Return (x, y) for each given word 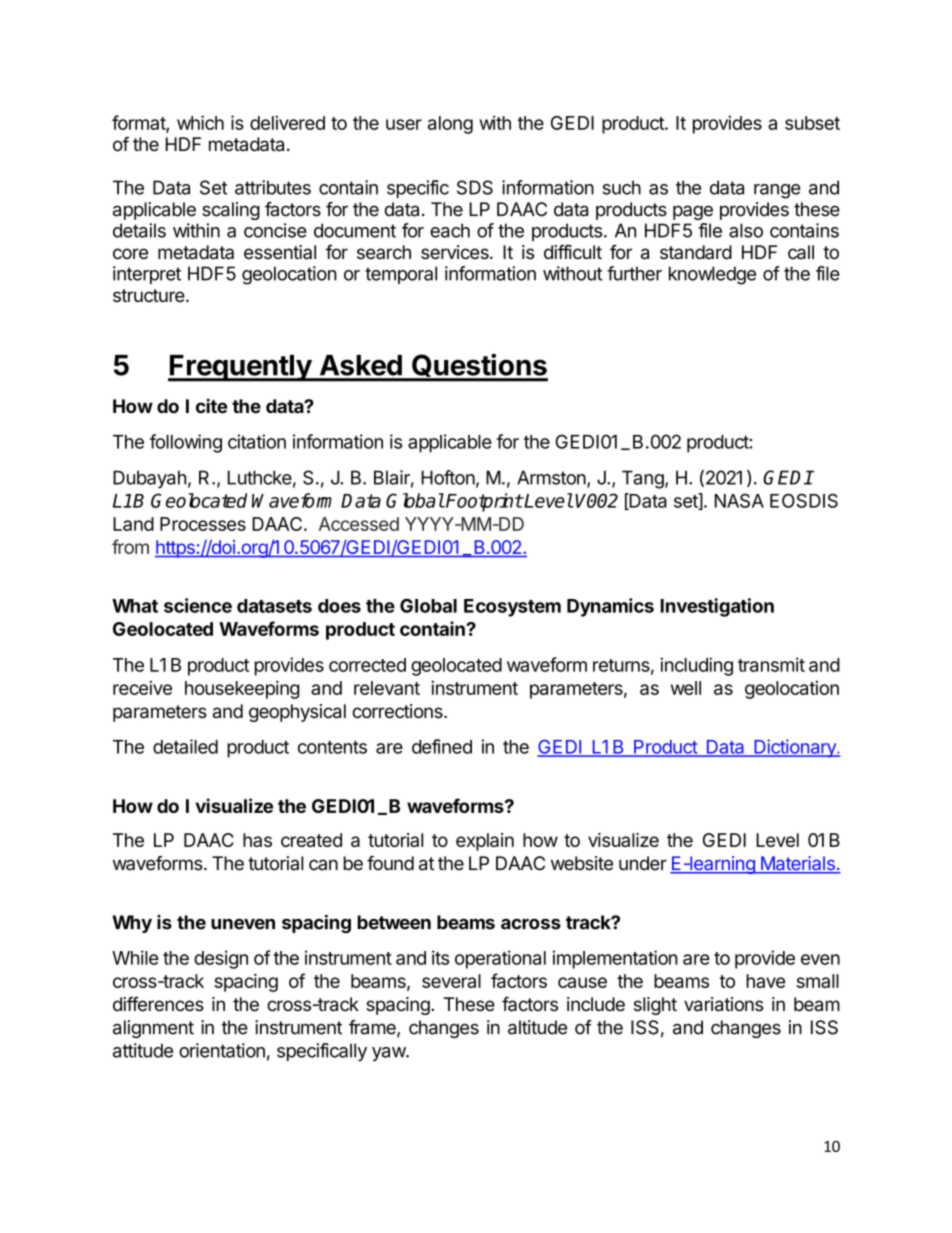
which (200, 122)
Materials (797, 864)
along (450, 125)
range (777, 191)
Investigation (717, 607)
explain (485, 842)
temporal (401, 275)
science (198, 605)
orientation (222, 1050)
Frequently (240, 368)
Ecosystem (512, 608)
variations (723, 1004)
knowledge (712, 275)
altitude (537, 1027)
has (257, 840)
